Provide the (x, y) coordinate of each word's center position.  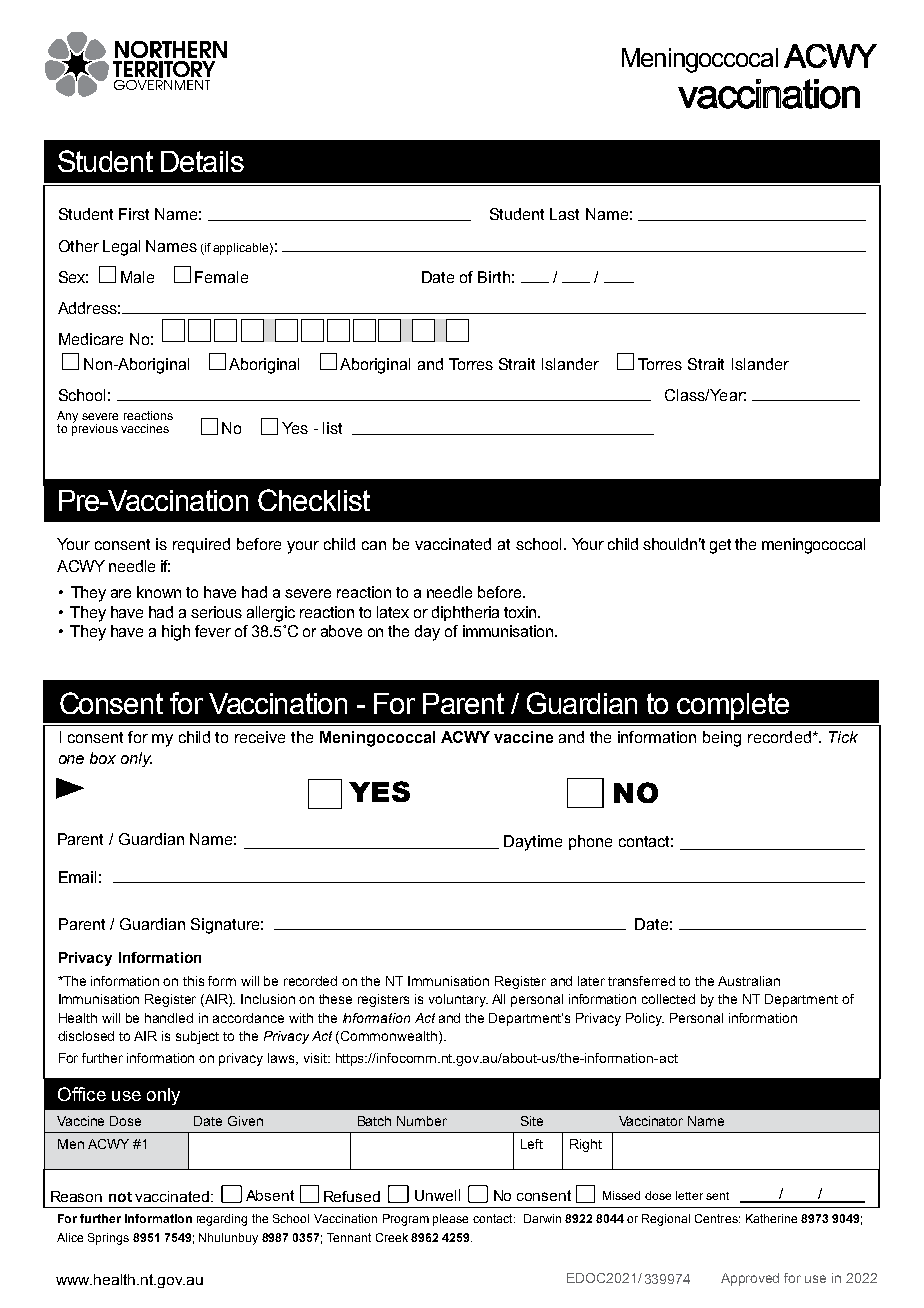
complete (733, 706)
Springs (108, 1239)
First (134, 214)
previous (95, 429)
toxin (520, 612)
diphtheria (465, 613)
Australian (749, 981)
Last (564, 214)
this (193, 981)
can (374, 545)
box (103, 758)
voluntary (458, 1000)
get (720, 546)
